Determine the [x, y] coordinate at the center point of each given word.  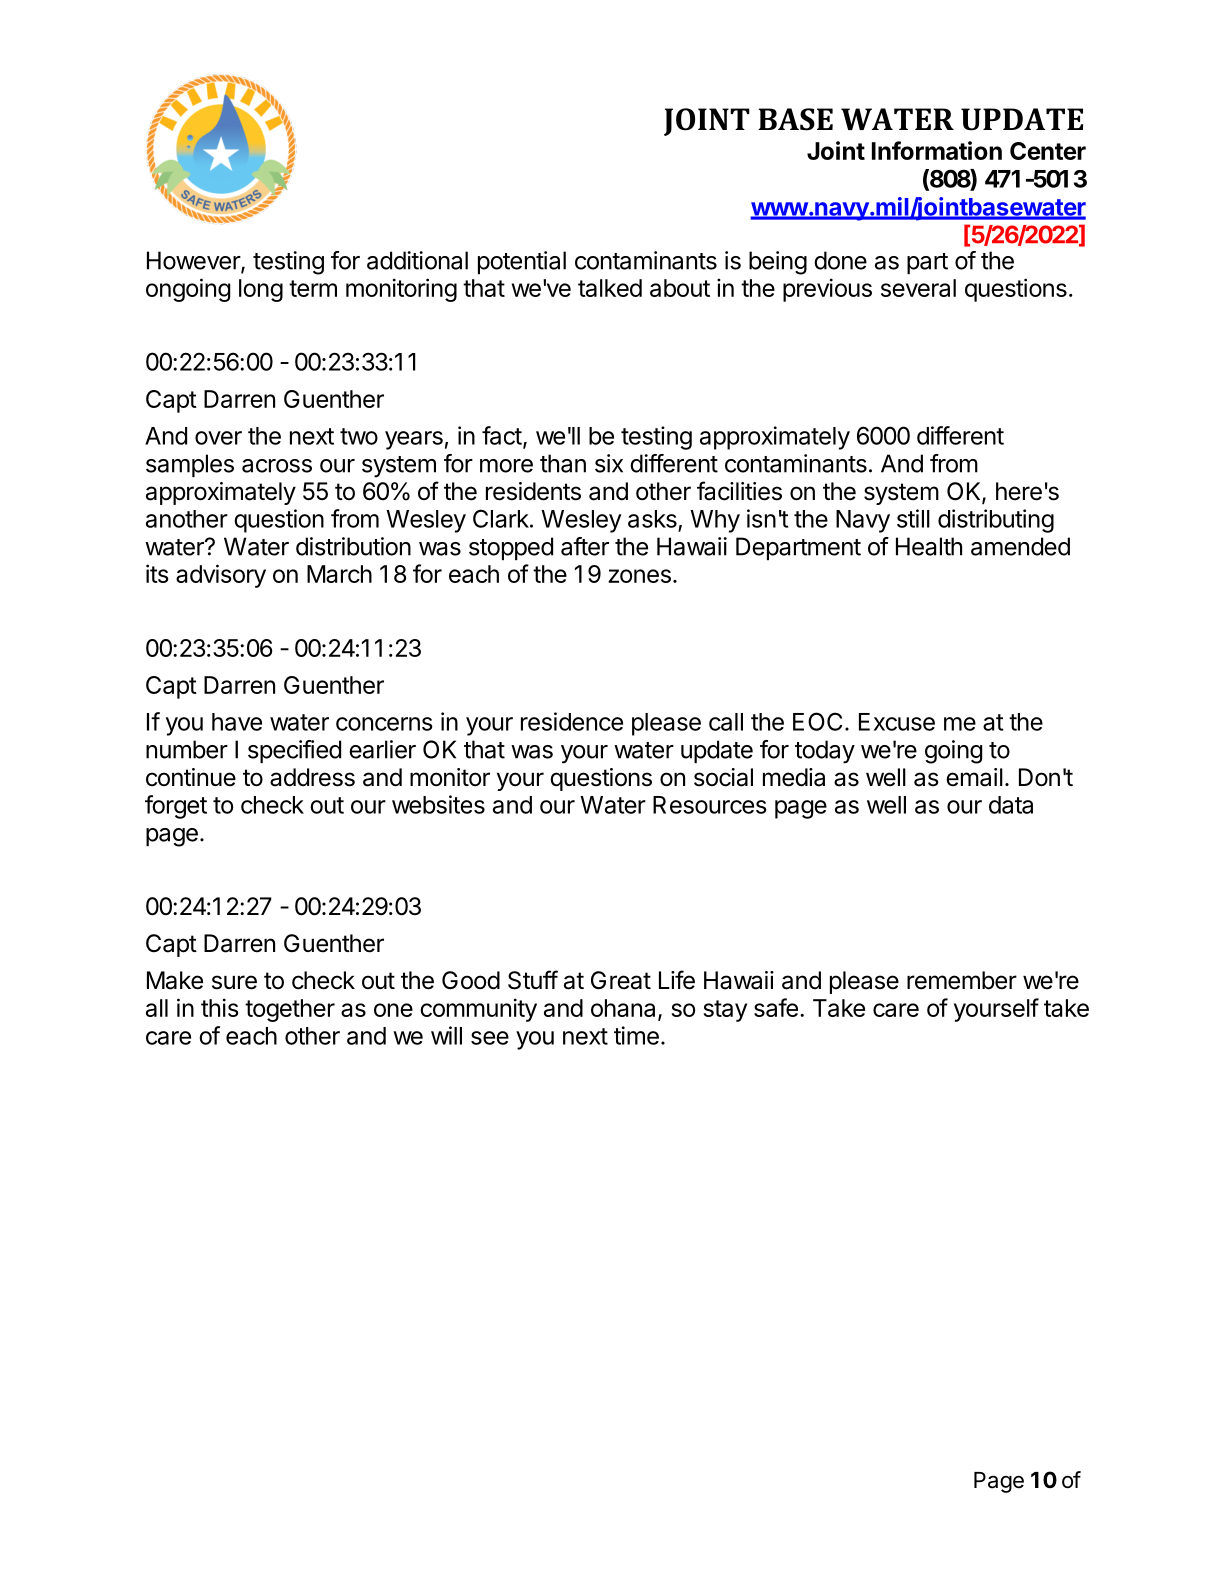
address [312, 777]
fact [502, 435]
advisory [221, 576]
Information [937, 150]
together [290, 1010]
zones [639, 576]
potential [522, 262]
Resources [710, 805]
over [218, 438]
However [194, 261]
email [974, 777]
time [636, 1035]
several [918, 288]
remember [962, 980]
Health [929, 546]
